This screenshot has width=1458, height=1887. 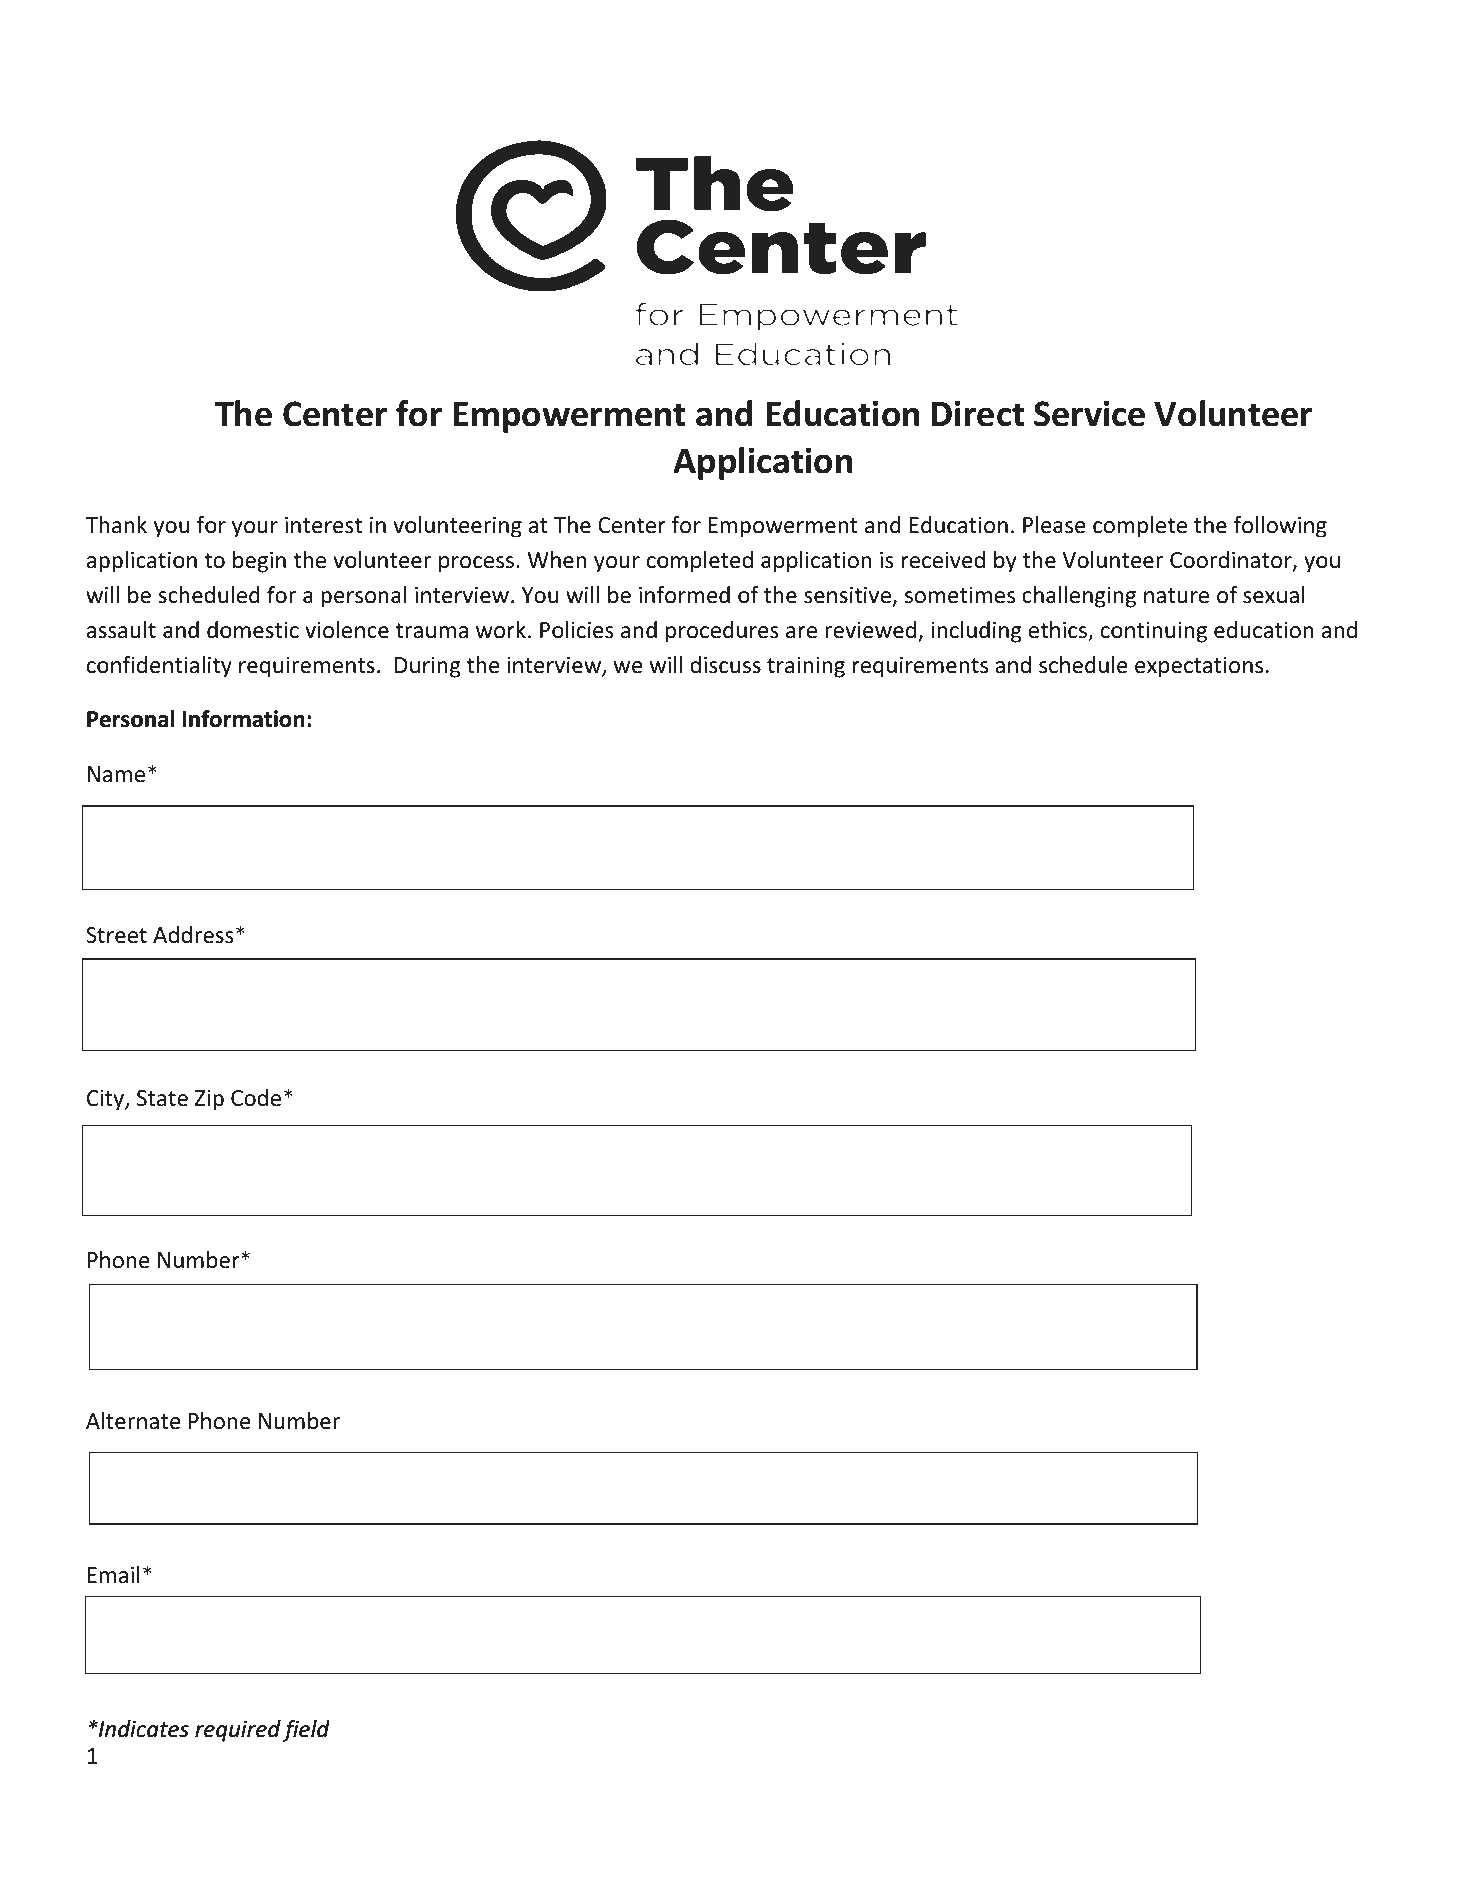 What do you see at coordinates (323, 525) in the screenshot?
I see `interest` at bounding box center [323, 525].
